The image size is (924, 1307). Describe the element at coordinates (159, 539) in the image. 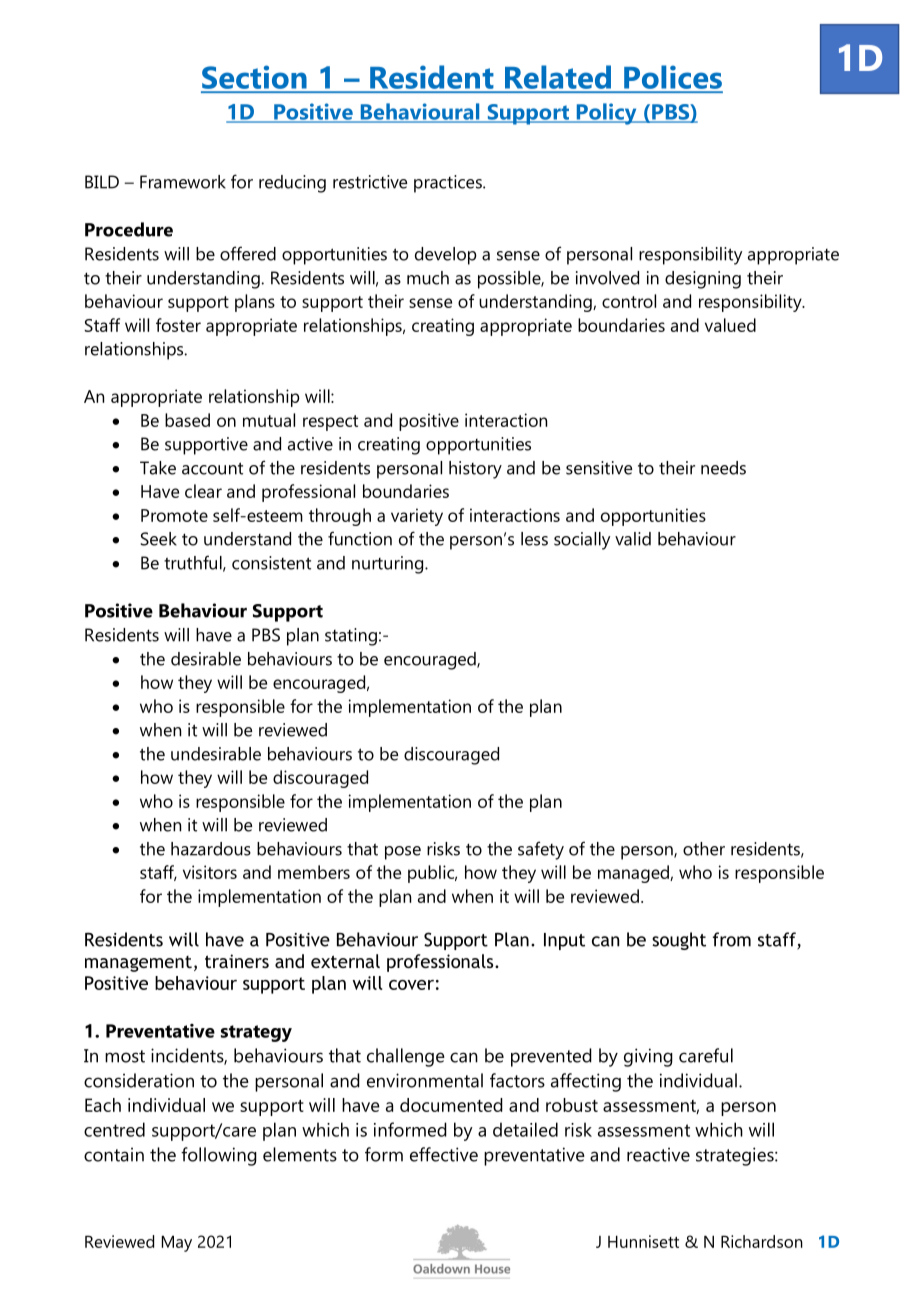

I see `Seek` at that location.
